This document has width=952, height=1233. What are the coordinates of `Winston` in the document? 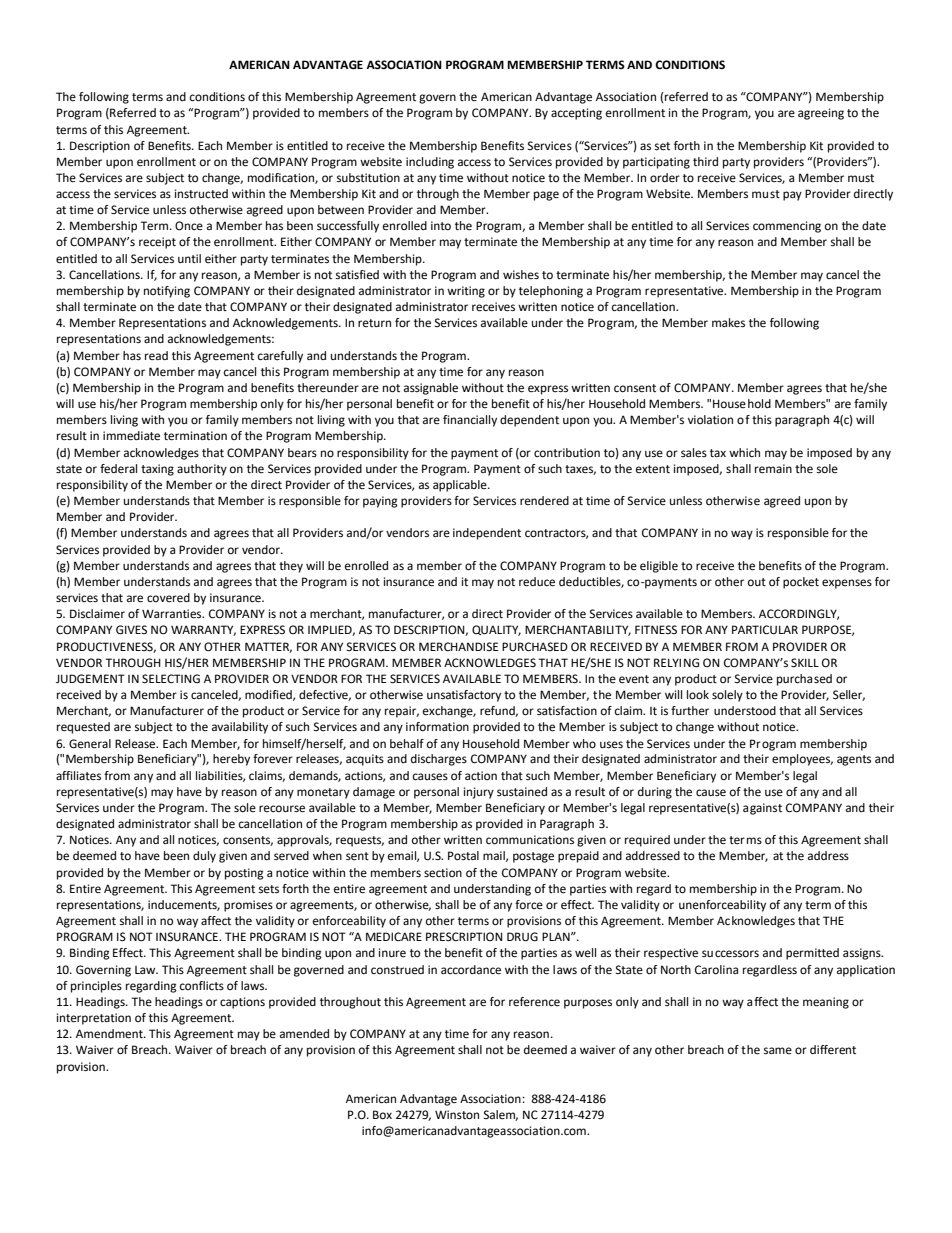 It's located at (457, 1115).
